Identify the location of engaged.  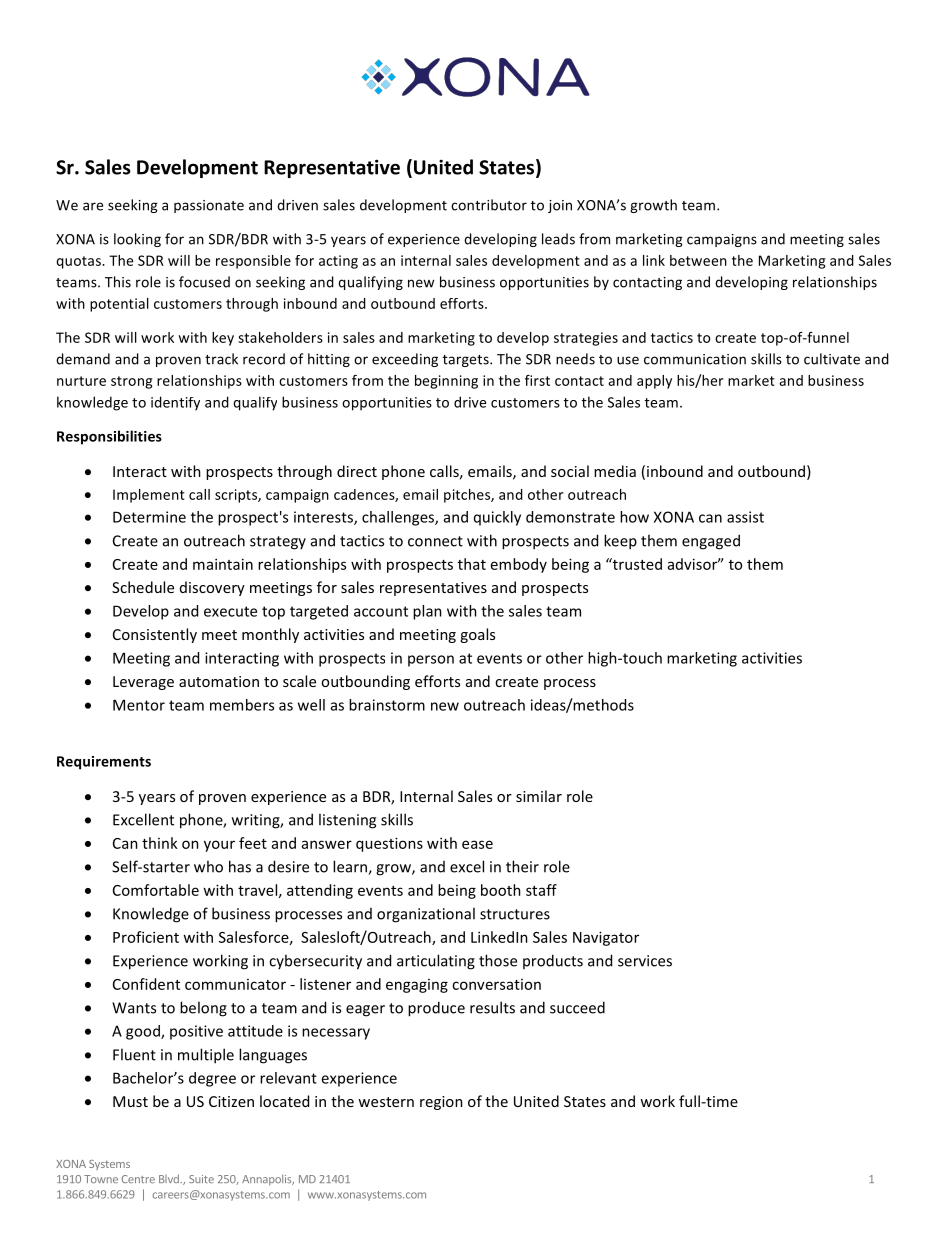
(711, 542).
